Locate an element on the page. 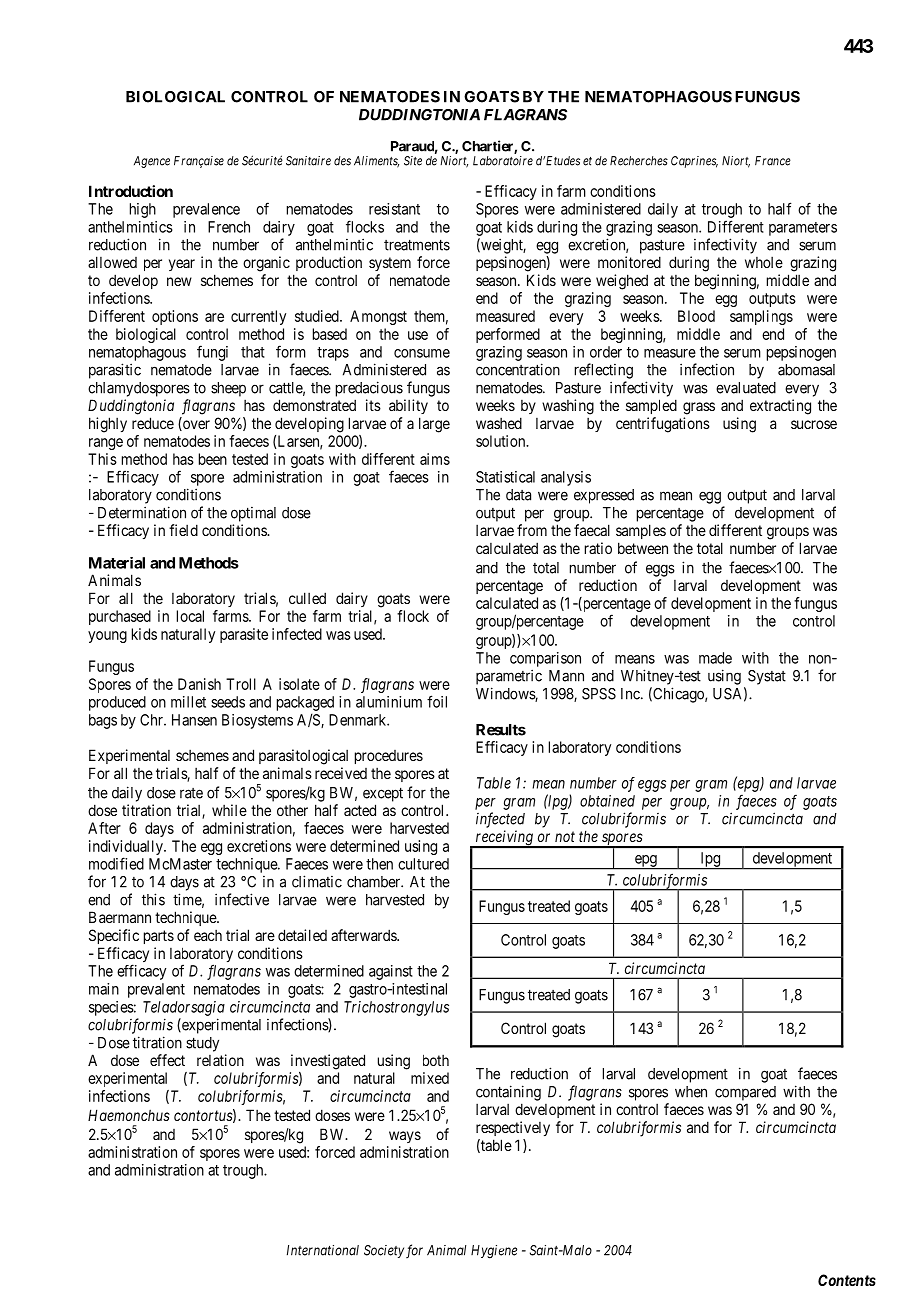  made is located at coordinates (715, 658).
